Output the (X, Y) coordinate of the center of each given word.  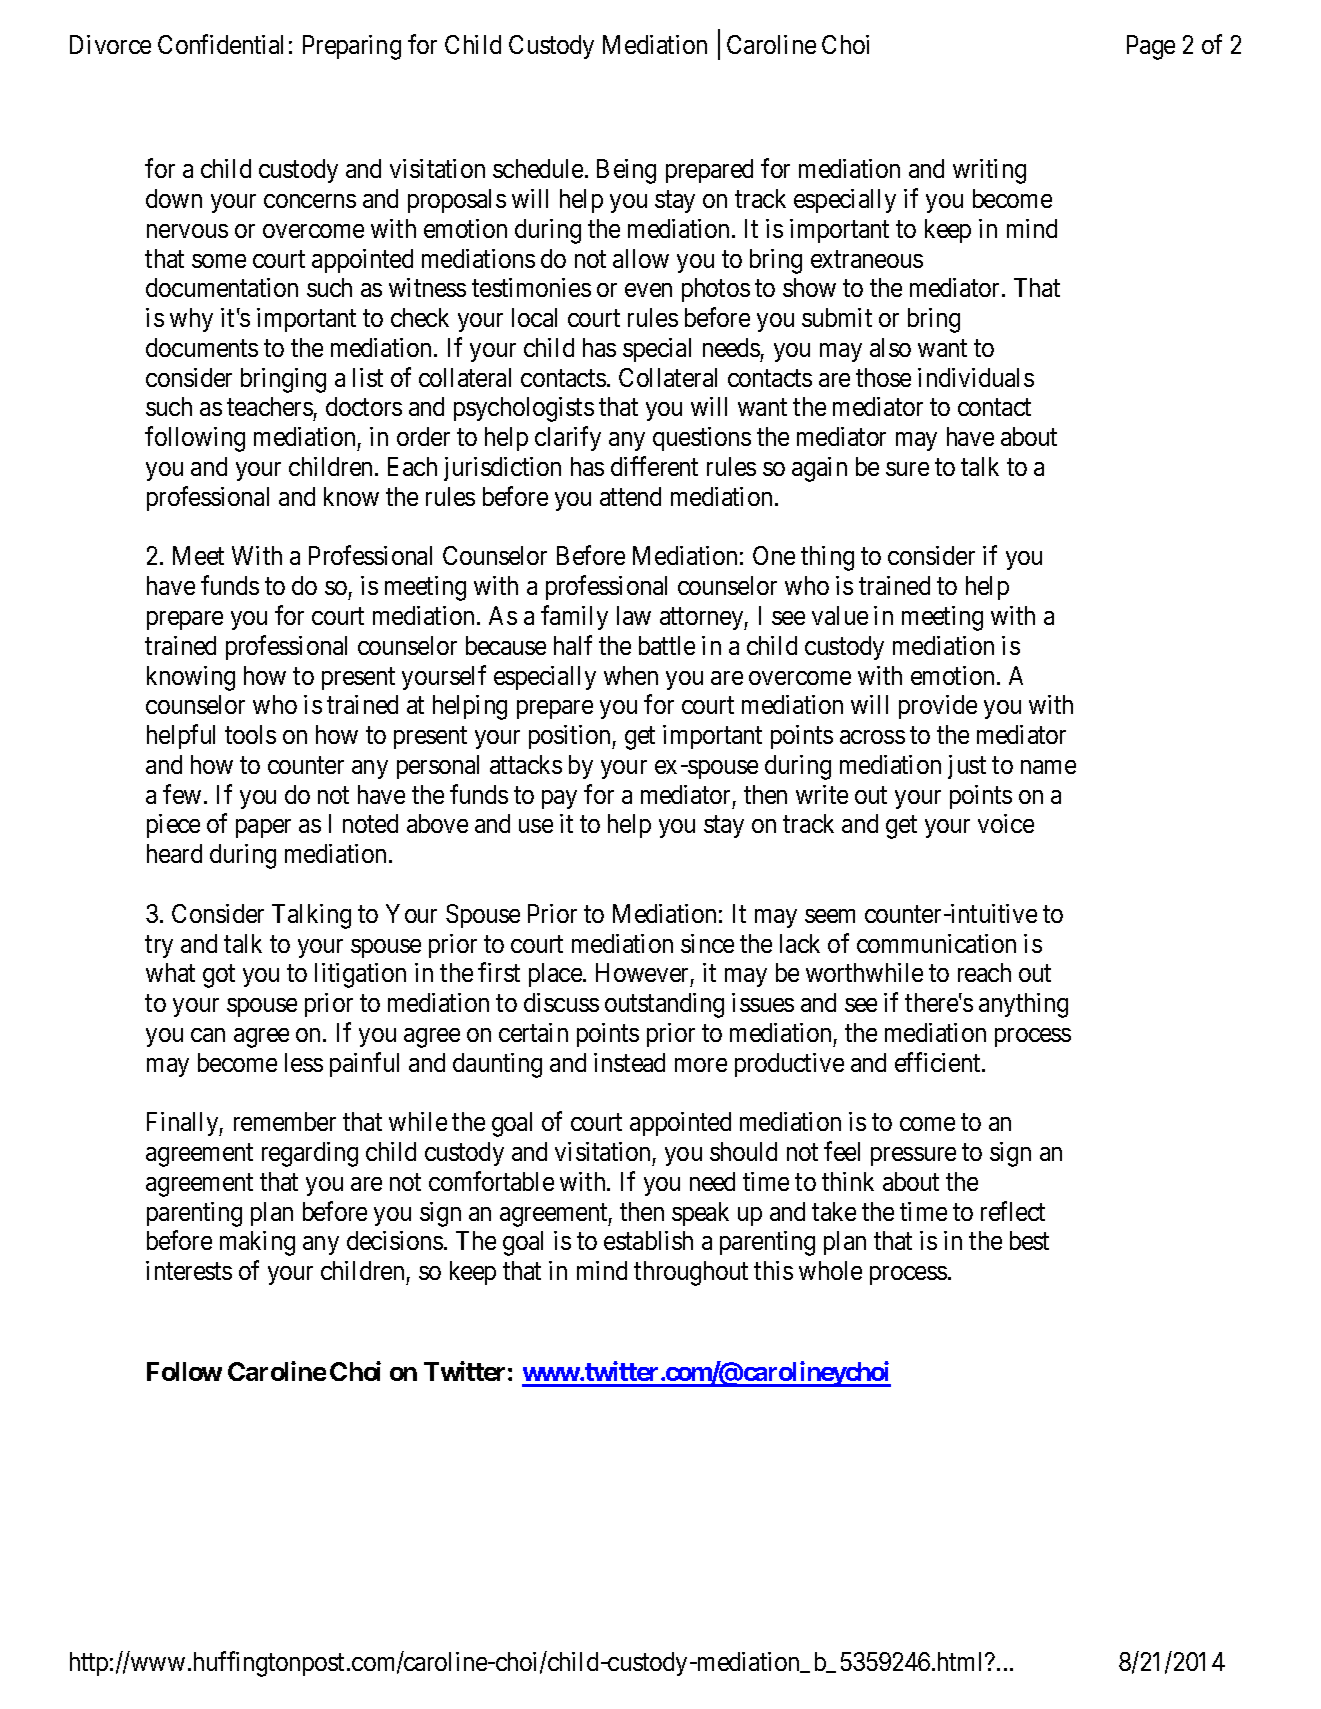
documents (202, 347)
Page (1151, 47)
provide (938, 707)
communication (936, 943)
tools (250, 734)
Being (626, 171)
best (1029, 1240)
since (707, 943)
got (219, 976)
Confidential (220, 44)
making (257, 1243)
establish (648, 1240)
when (631, 675)
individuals (976, 377)
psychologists (524, 409)
